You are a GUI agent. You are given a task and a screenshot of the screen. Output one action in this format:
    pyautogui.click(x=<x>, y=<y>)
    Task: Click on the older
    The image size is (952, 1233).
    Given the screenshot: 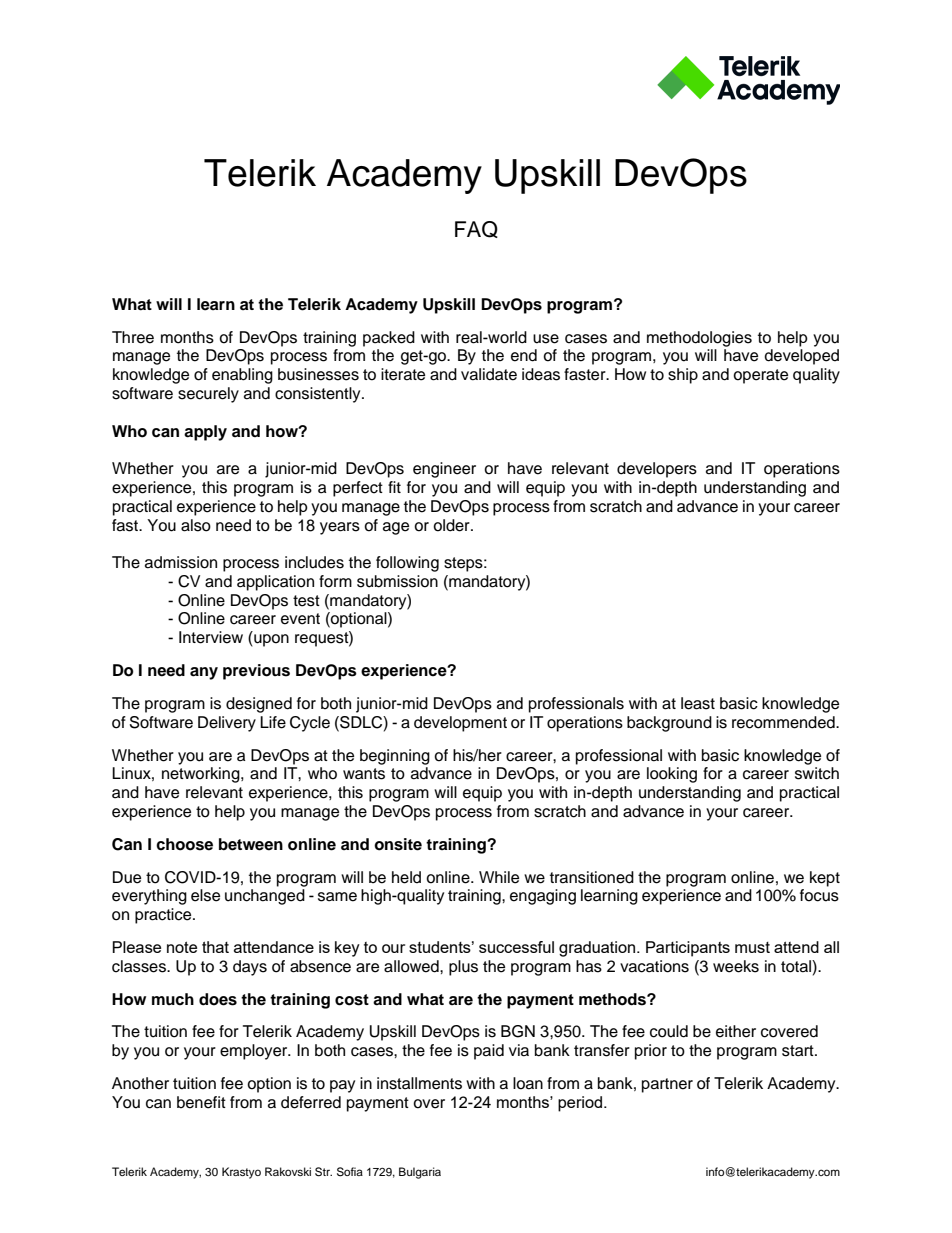 What is the action you would take?
    pyautogui.click(x=452, y=525)
